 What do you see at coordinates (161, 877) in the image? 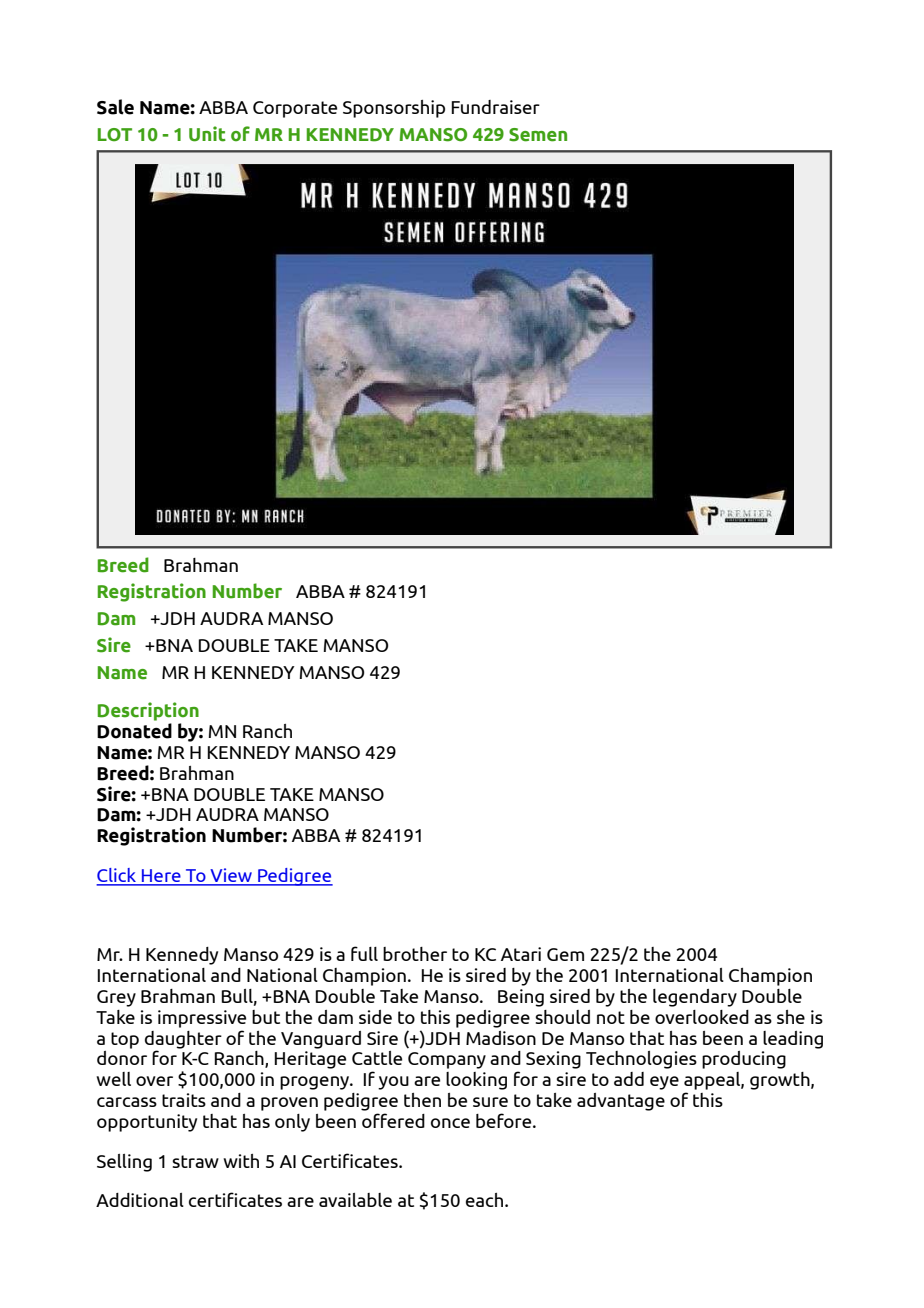
I see `Here` at bounding box center [161, 877].
